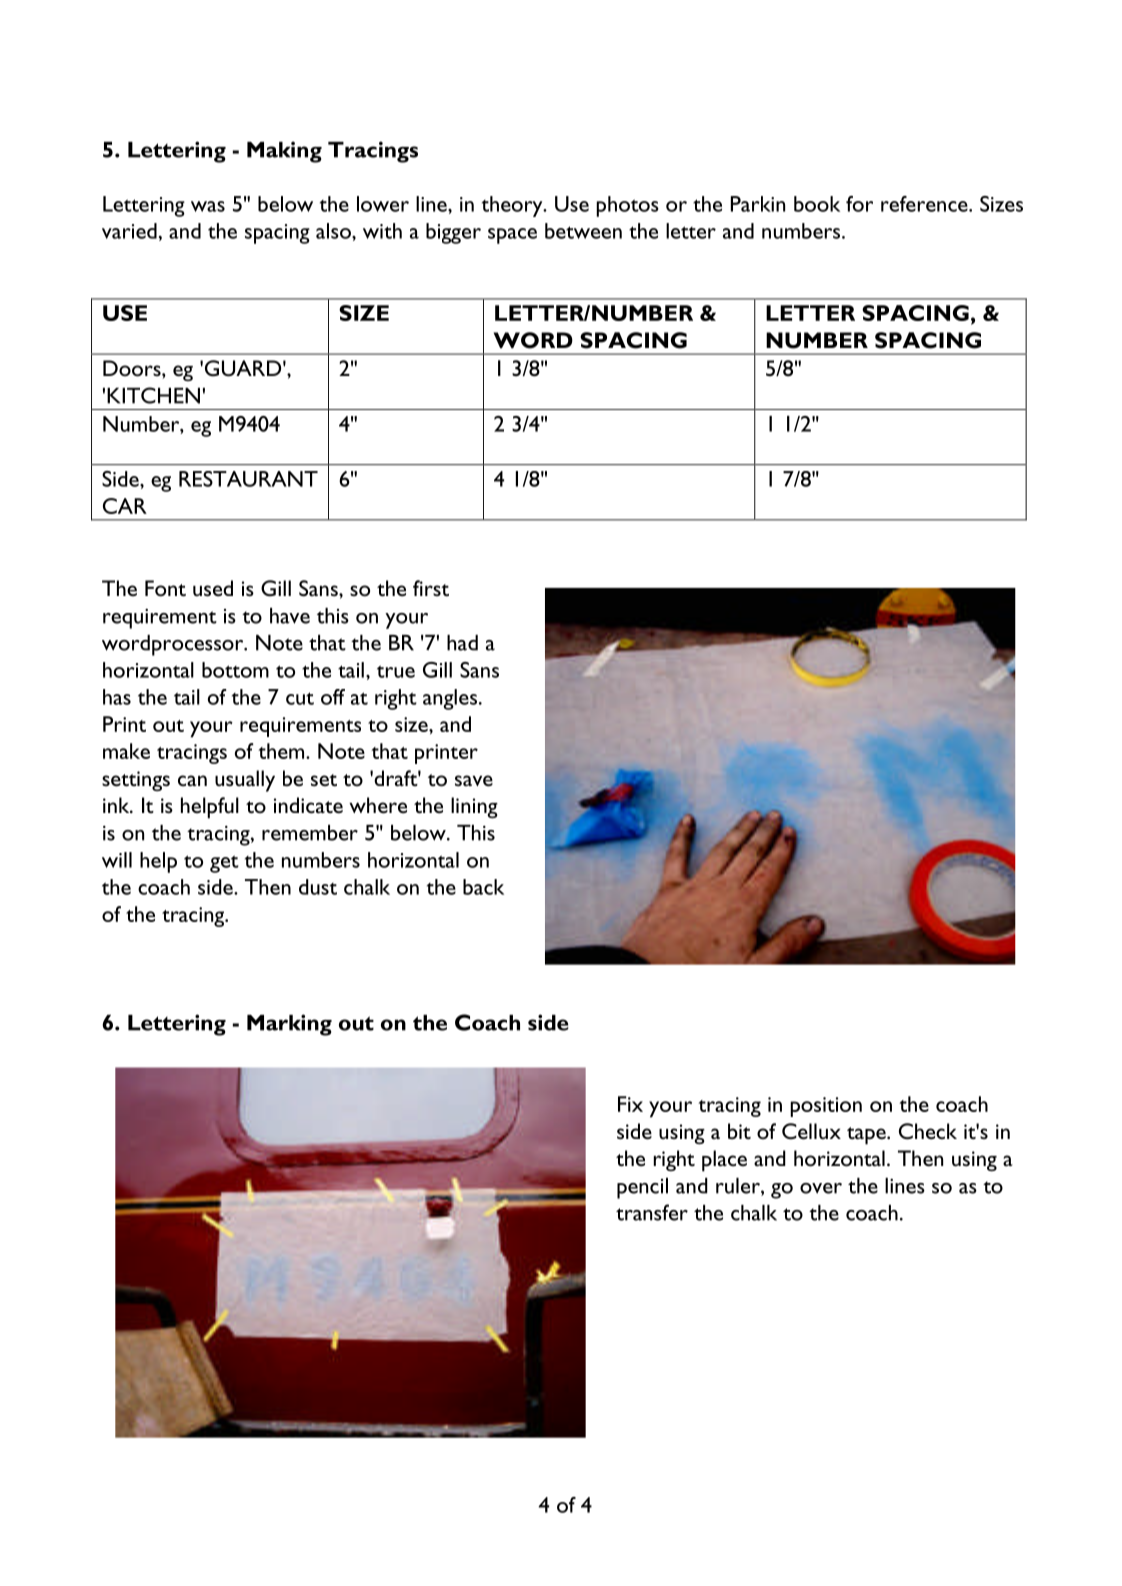 Image resolution: width=1122 pixels, height=1586 pixels. Describe the element at coordinates (224, 864) in the image. I see `get` at that location.
